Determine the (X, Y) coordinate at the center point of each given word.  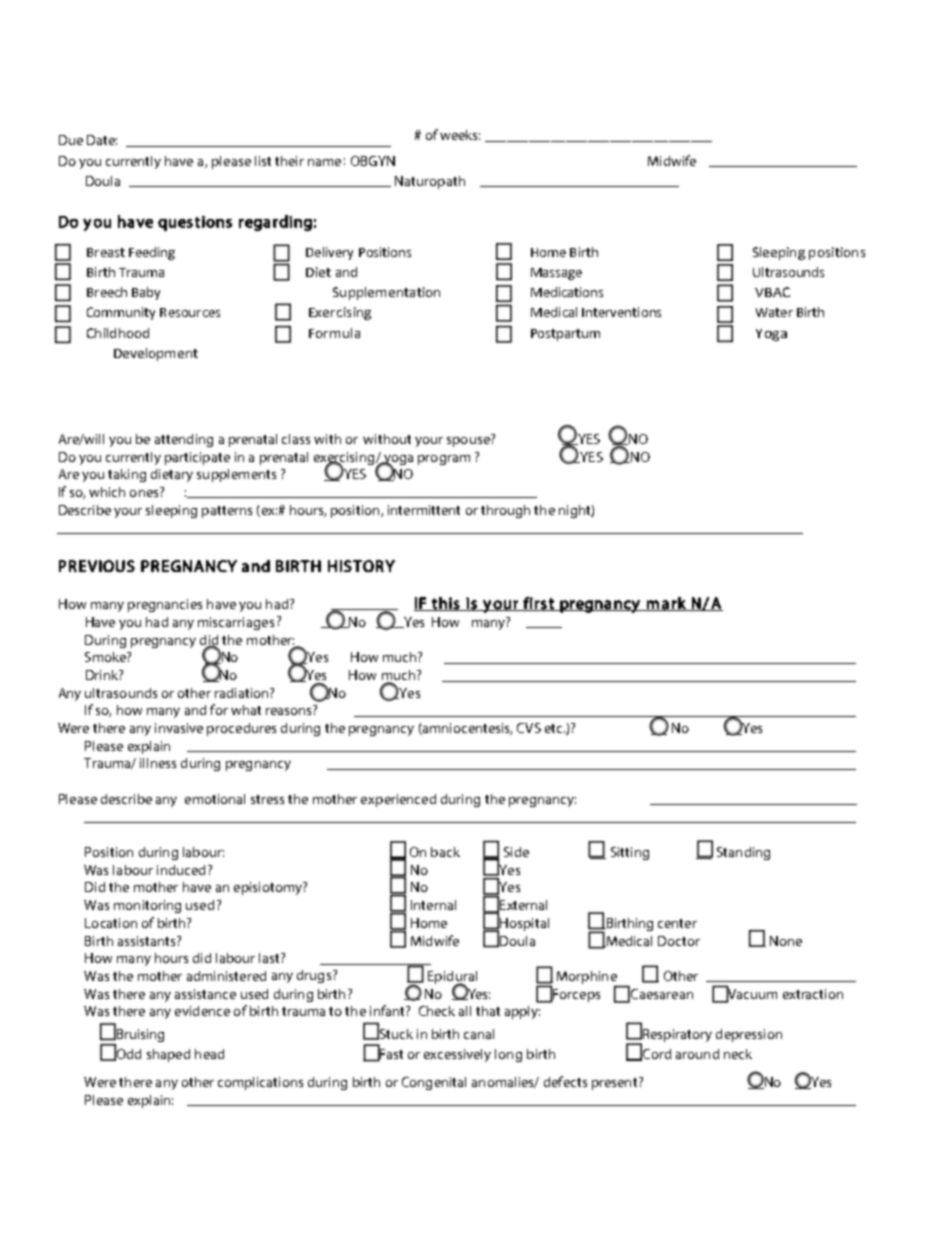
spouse (469, 440)
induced (181, 870)
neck (738, 1054)
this (446, 604)
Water (774, 312)
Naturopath (430, 182)
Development (156, 354)
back (445, 852)
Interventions (621, 312)
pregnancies (165, 605)
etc (555, 728)
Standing (743, 853)
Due (71, 140)
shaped (168, 1055)
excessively (457, 1055)
